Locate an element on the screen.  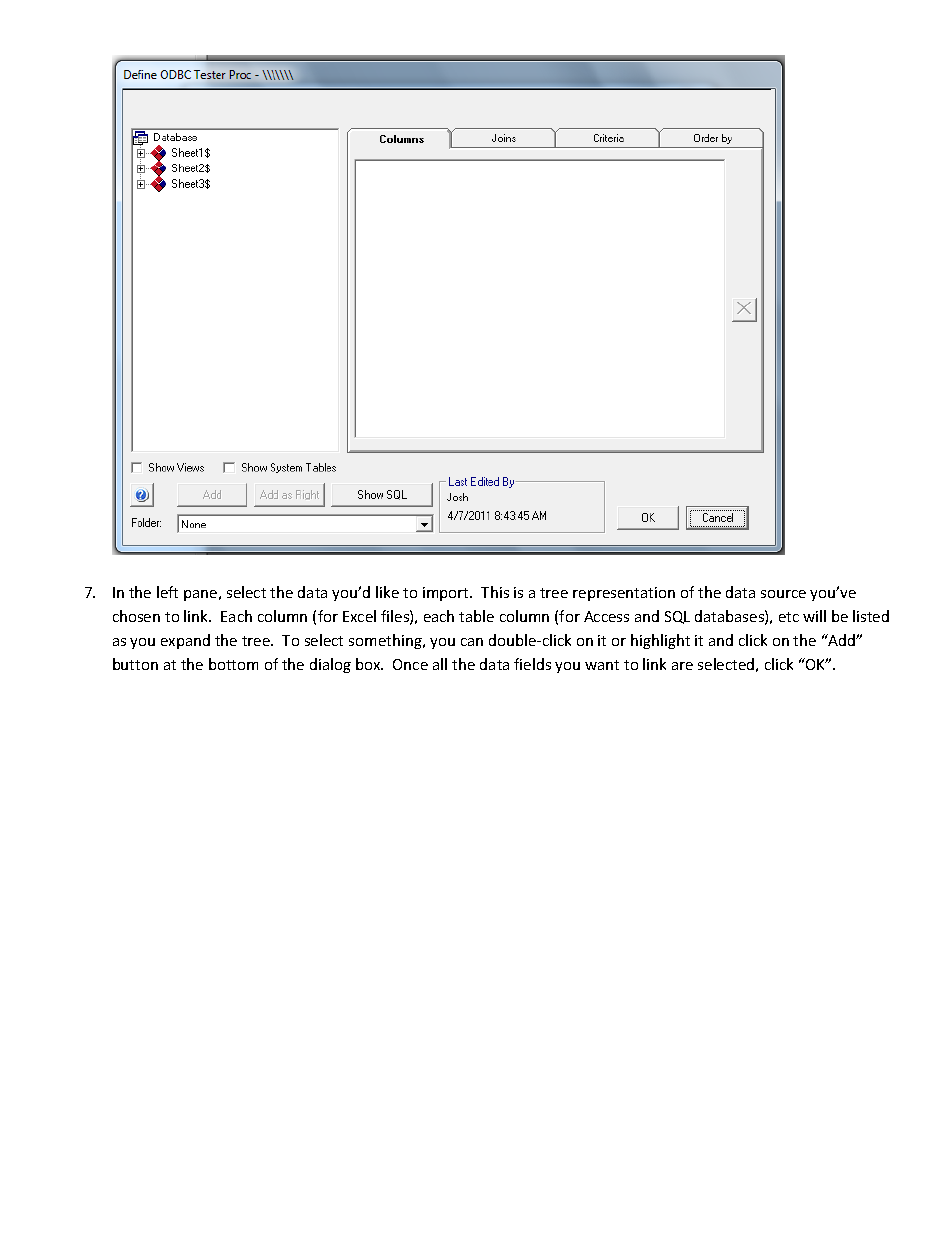
highlight is located at coordinates (660, 641).
